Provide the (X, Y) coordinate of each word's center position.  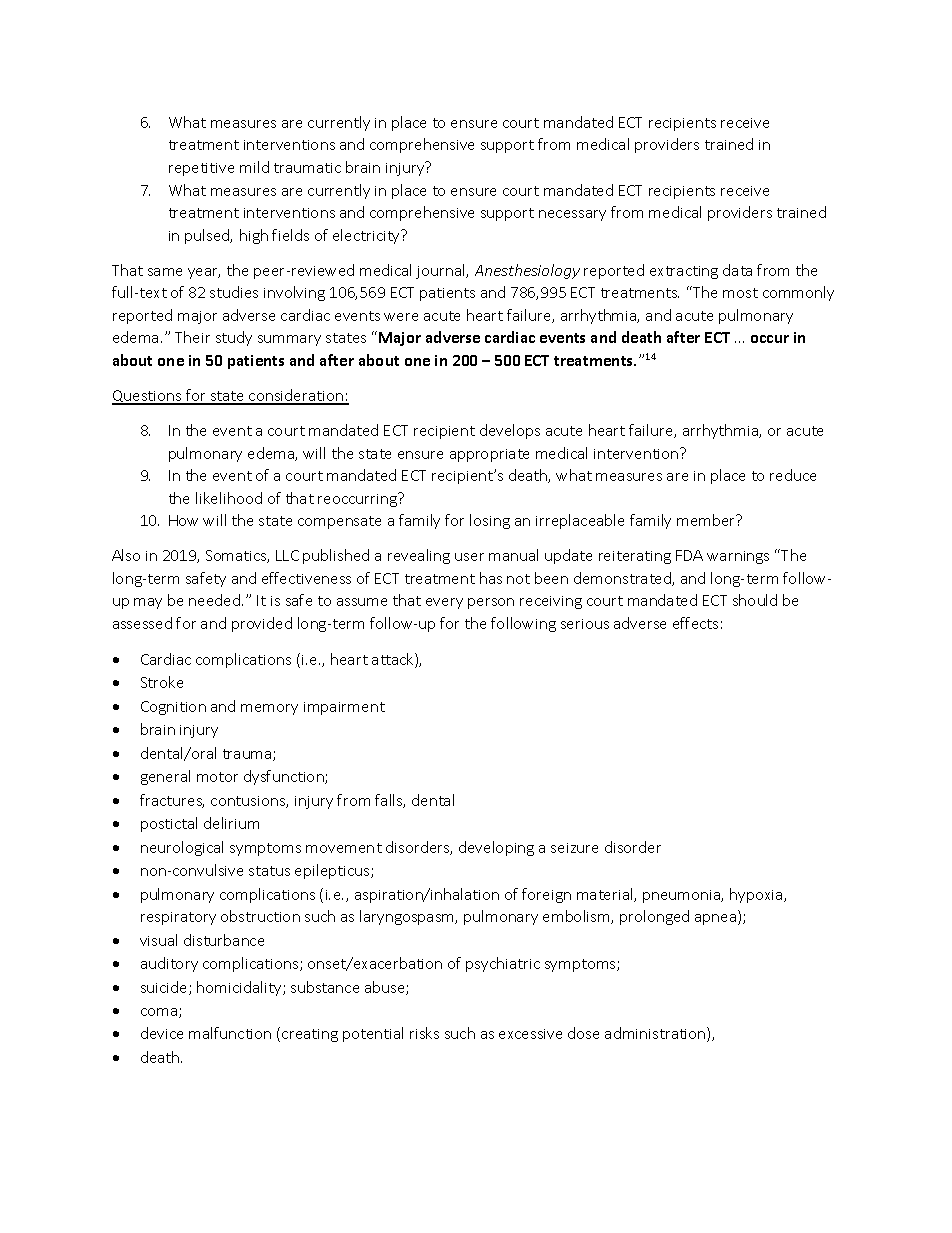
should (755, 600)
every (444, 603)
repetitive (201, 169)
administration (656, 1034)
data (737, 270)
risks (424, 1033)
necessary (572, 215)
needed (216, 600)
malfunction (230, 1033)
